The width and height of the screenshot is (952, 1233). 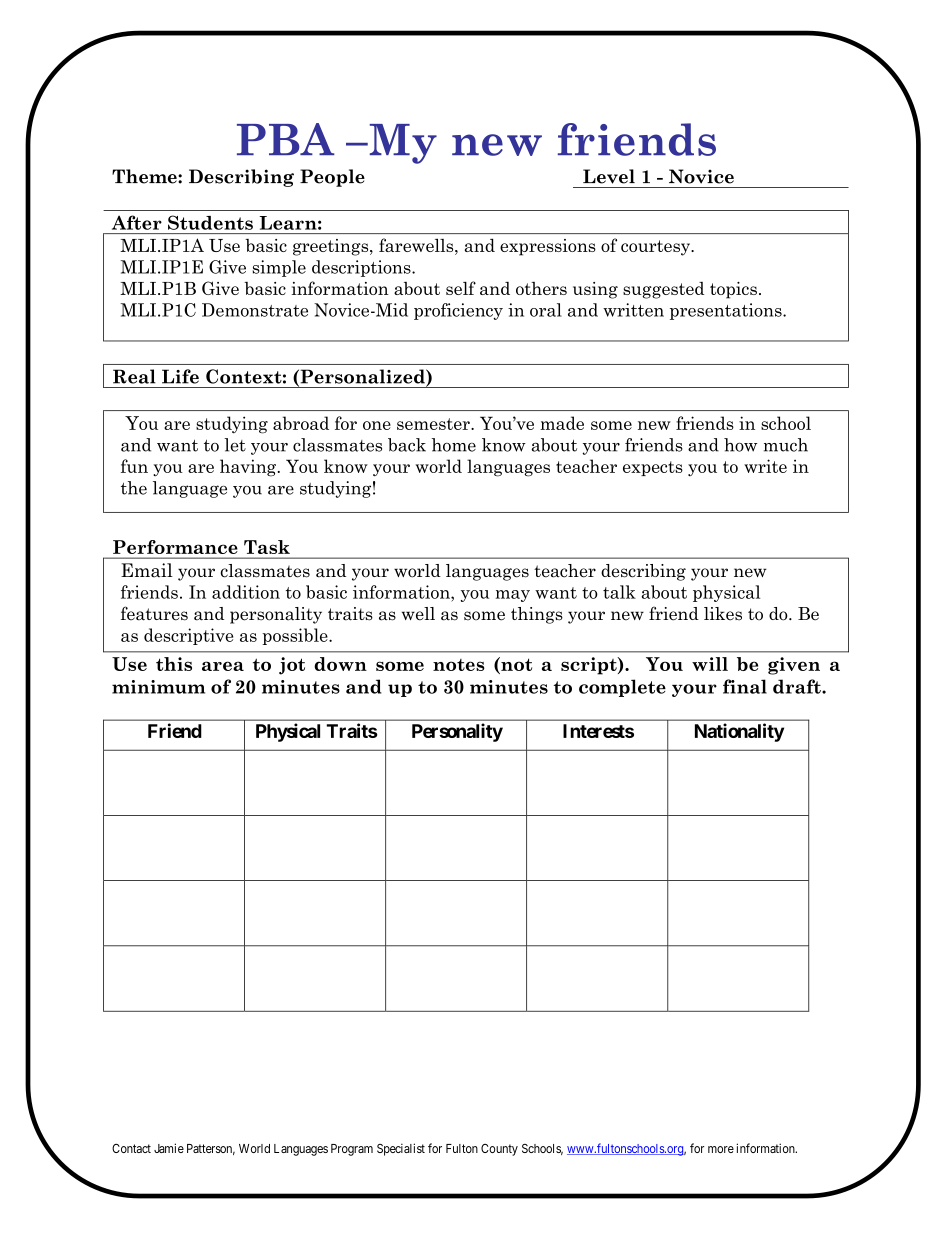 I want to click on Level, so click(x=609, y=176).
